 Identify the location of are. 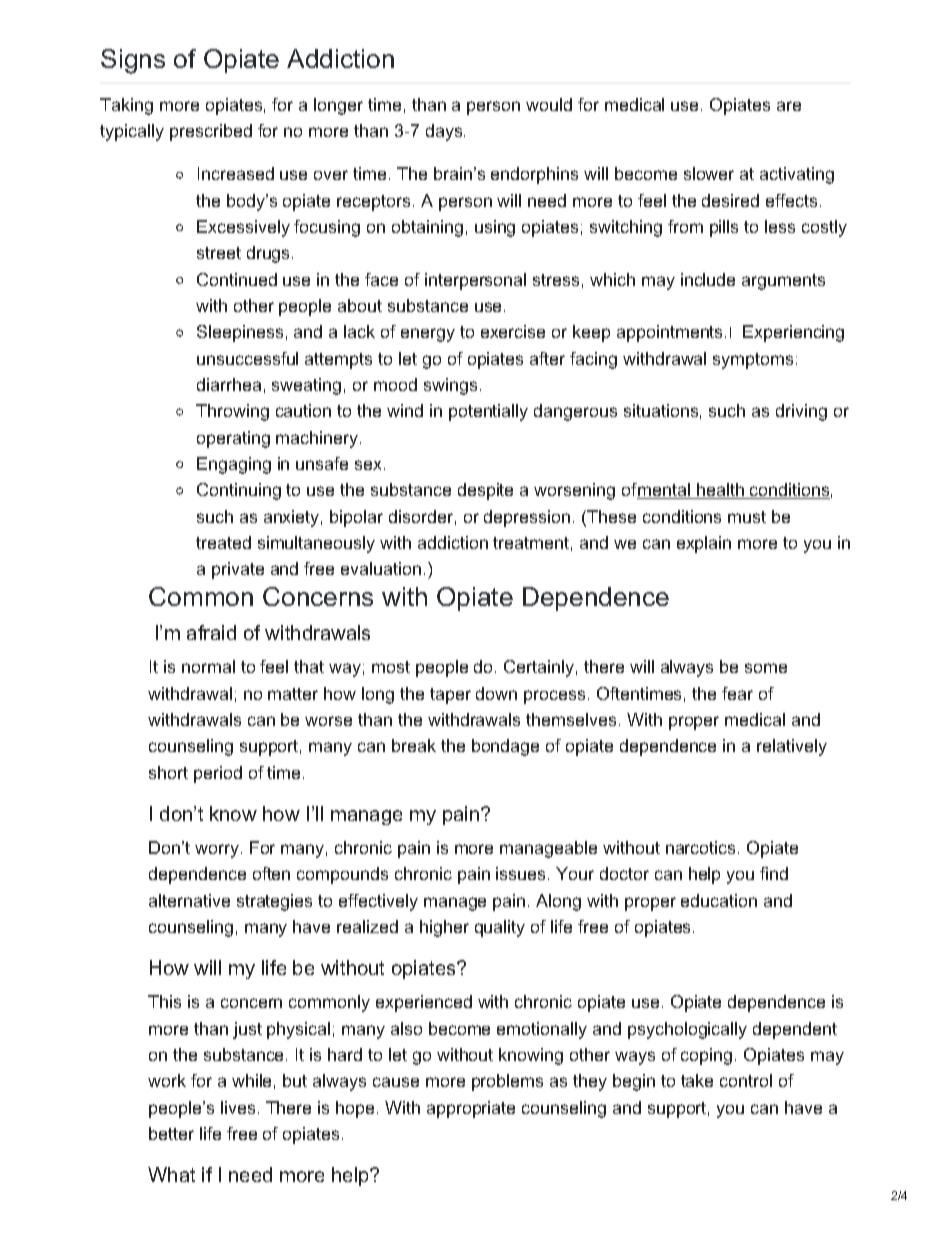
(789, 106).
